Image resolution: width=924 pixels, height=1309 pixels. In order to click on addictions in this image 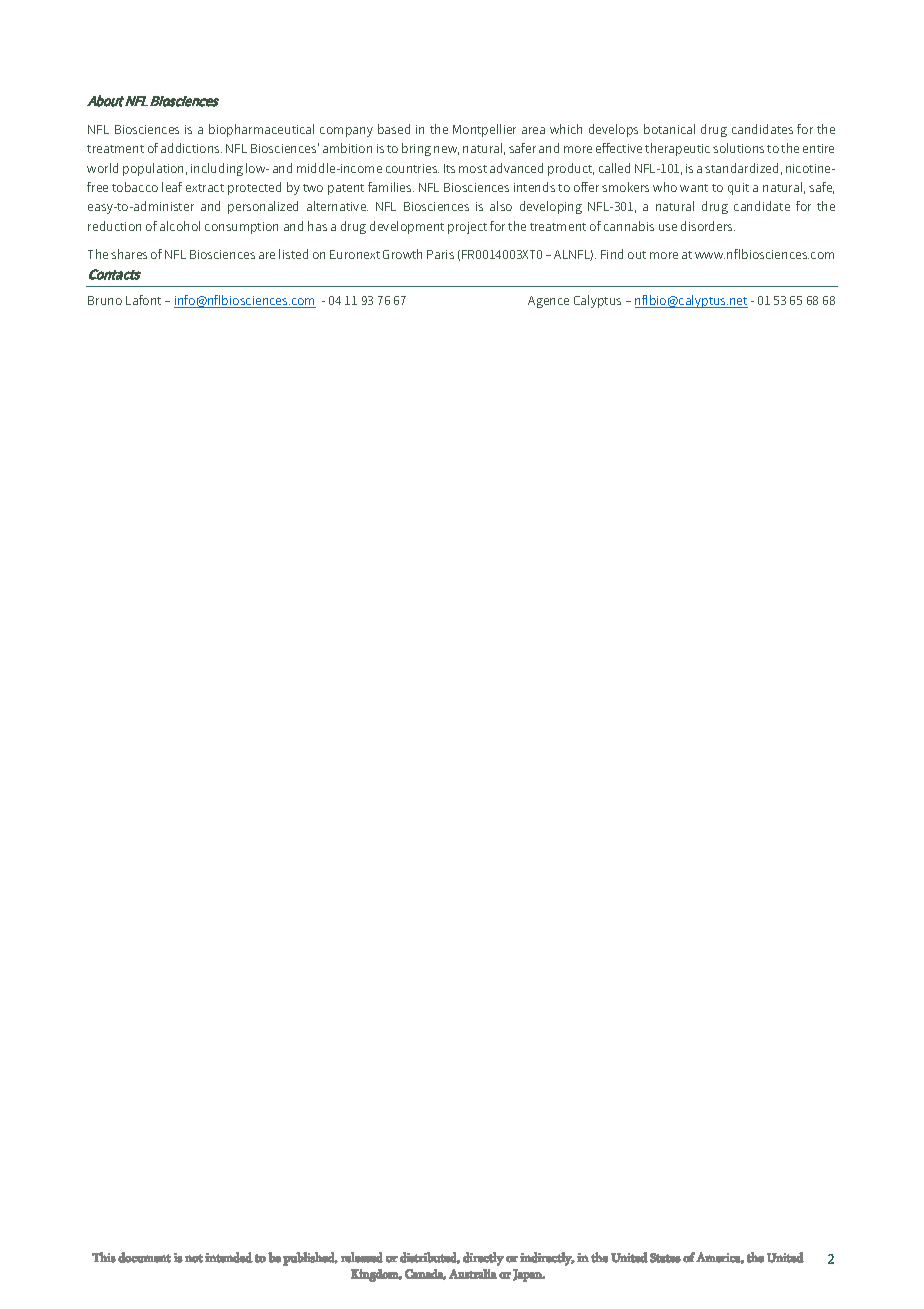, I will do `click(191, 148)`.
